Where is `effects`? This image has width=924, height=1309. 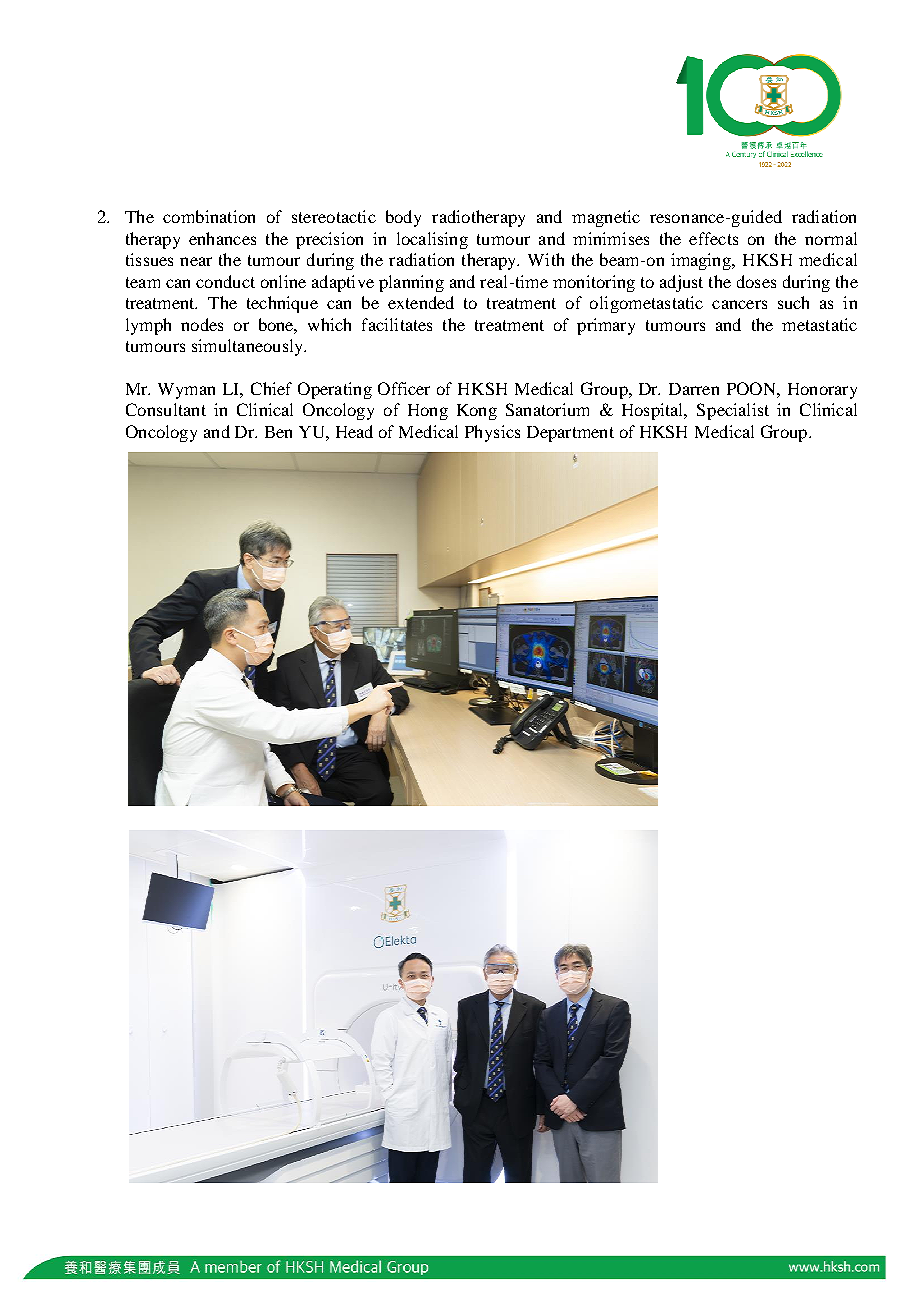 effects is located at coordinates (713, 238).
